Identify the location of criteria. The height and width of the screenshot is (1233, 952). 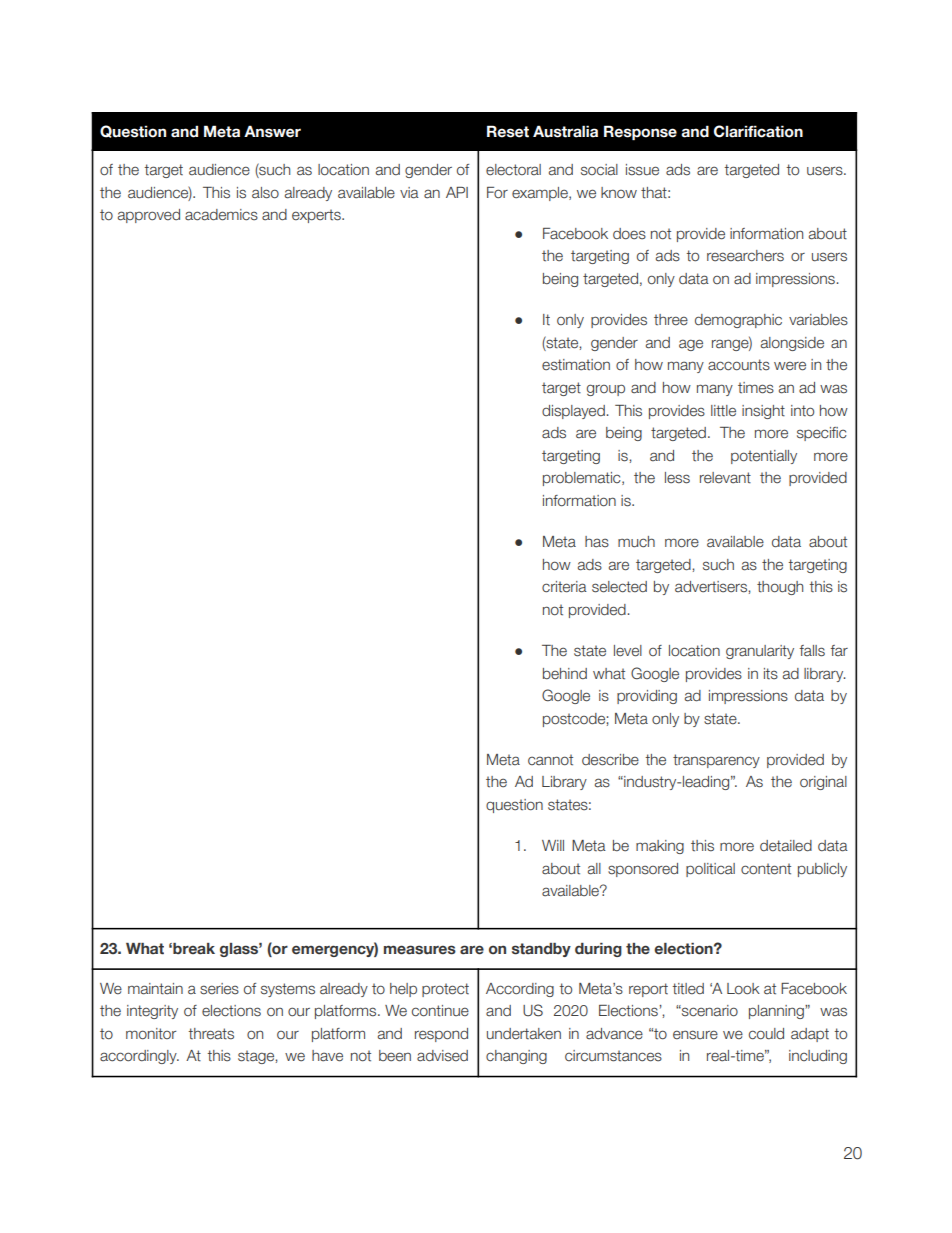
(564, 587).
